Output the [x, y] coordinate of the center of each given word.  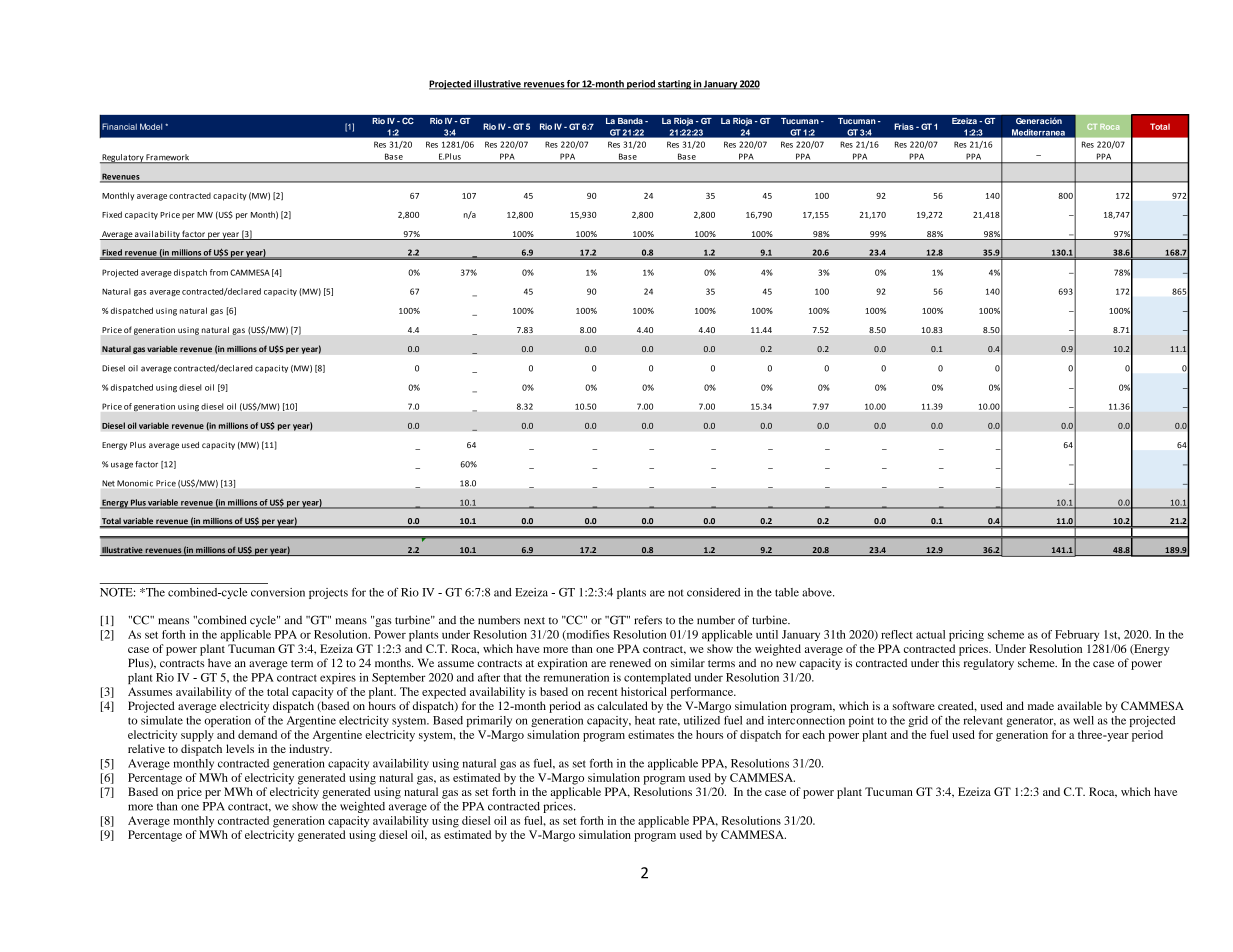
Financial [119, 126]
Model [151, 126]
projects [328, 593]
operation [227, 721]
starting [674, 85]
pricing [966, 636]
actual [930, 634]
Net [108, 483]
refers [648, 620]
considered [713, 592]
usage [122, 465]
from [219, 272]
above [818, 592]
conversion [278, 592]
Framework [168, 158]
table [787, 592]
